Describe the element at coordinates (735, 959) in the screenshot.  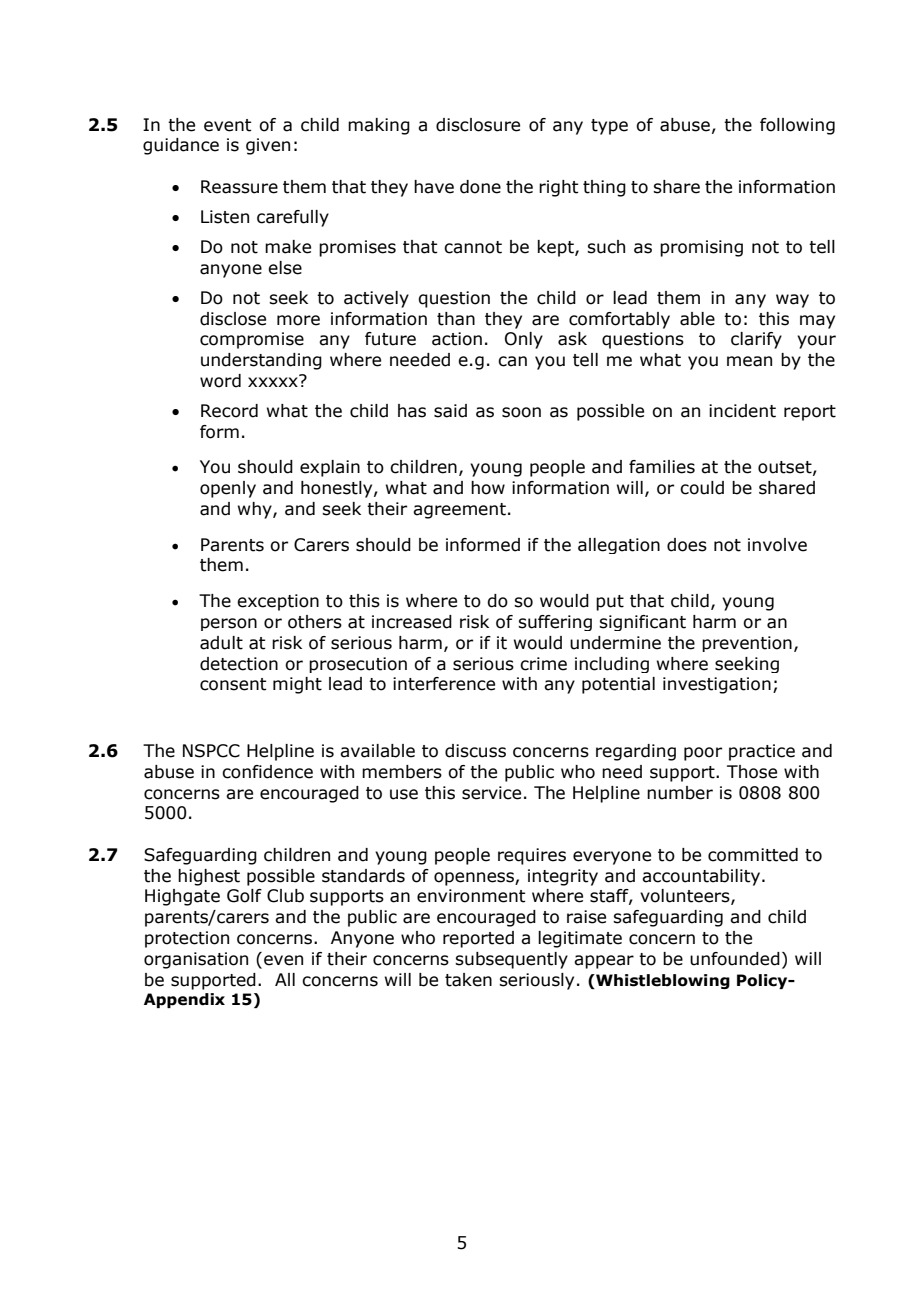
I see `unfounded` at that location.
